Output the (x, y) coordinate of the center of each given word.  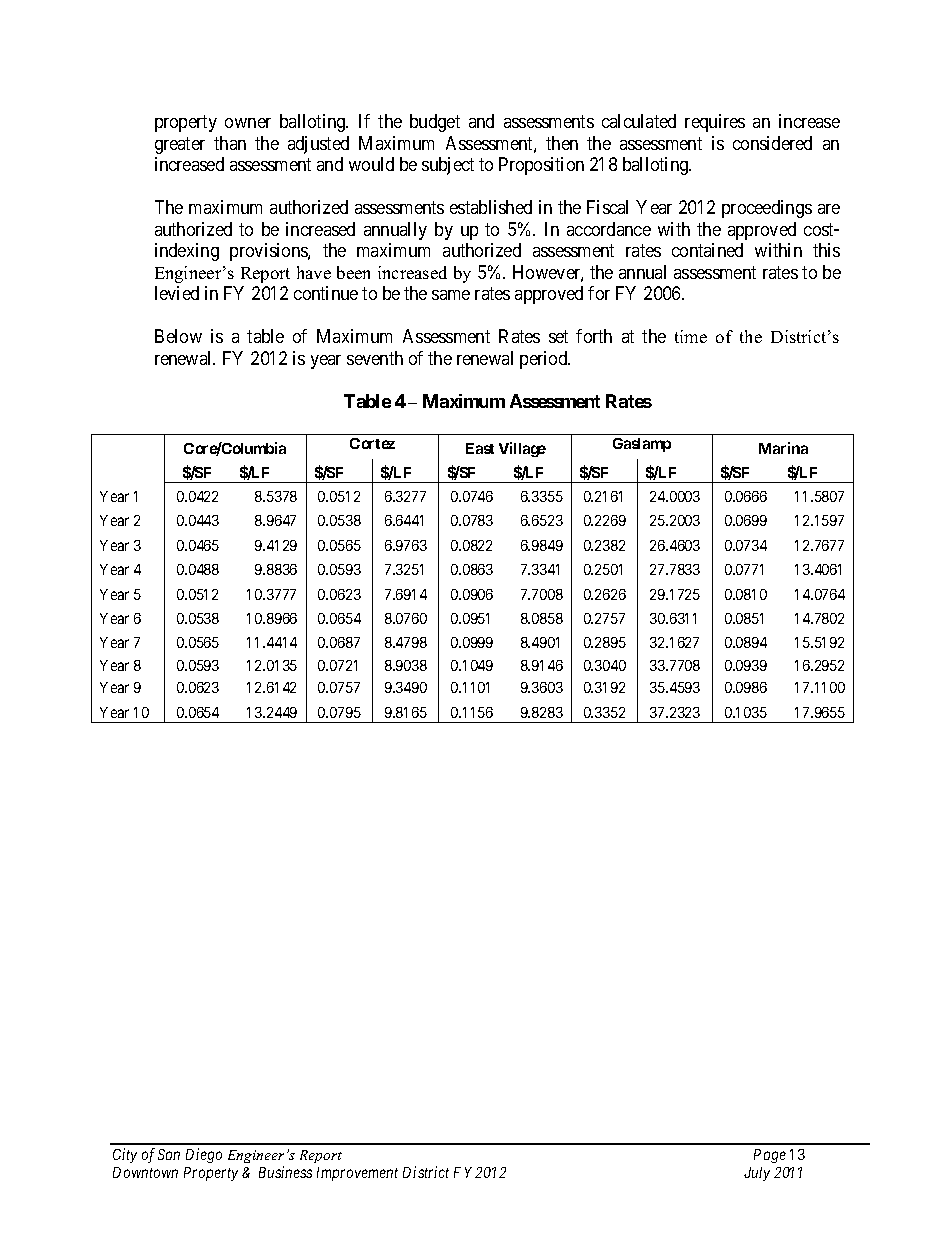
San (169, 1154)
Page (770, 1156)
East (480, 448)
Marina (783, 448)
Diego (204, 1155)
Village (522, 449)
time (691, 336)
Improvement (357, 1174)
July (757, 1174)
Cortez (372, 443)
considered (772, 143)
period (545, 360)
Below (178, 336)
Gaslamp (642, 445)
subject (448, 166)
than (230, 143)
